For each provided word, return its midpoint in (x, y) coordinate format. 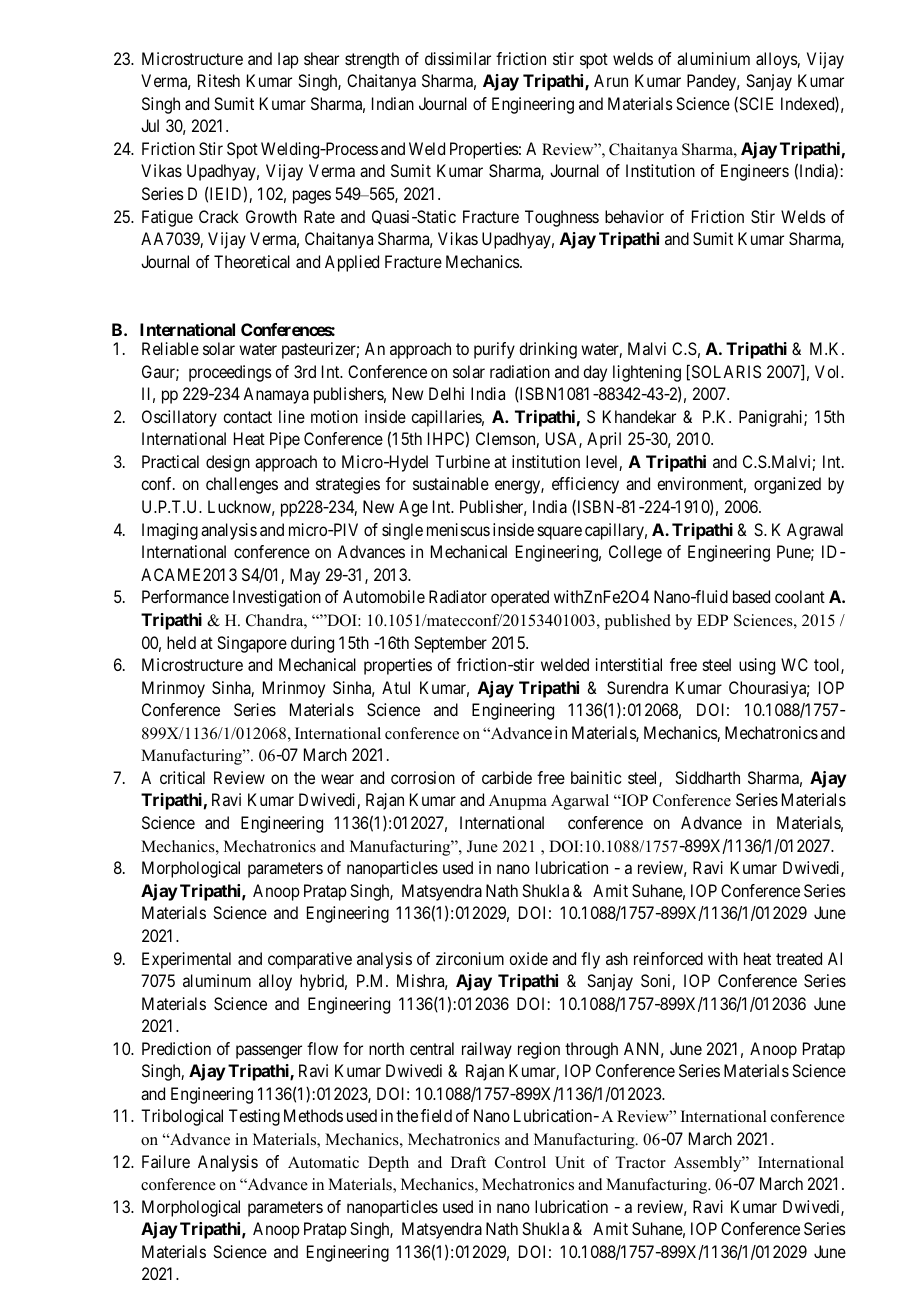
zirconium (470, 958)
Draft (468, 1162)
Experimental (186, 960)
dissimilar (458, 58)
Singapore (252, 644)
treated (799, 958)
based (751, 596)
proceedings (230, 373)
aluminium (713, 58)
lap (288, 60)
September (450, 644)
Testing (254, 1117)
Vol (828, 371)
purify (494, 350)
